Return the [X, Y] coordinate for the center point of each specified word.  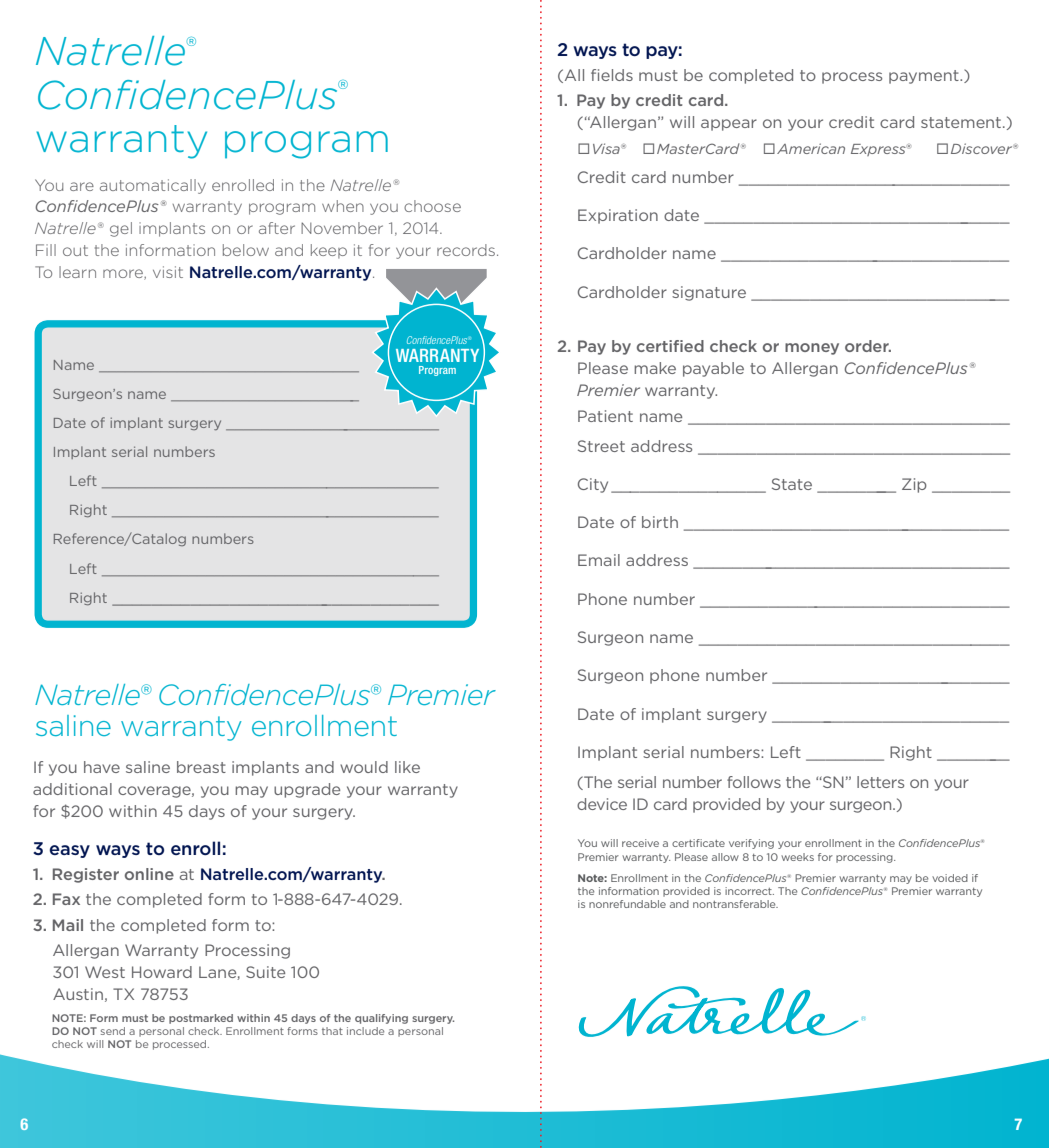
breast [201, 767]
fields [612, 75]
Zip [914, 485]
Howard [162, 972]
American [811, 148]
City [593, 485]
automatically [153, 186]
